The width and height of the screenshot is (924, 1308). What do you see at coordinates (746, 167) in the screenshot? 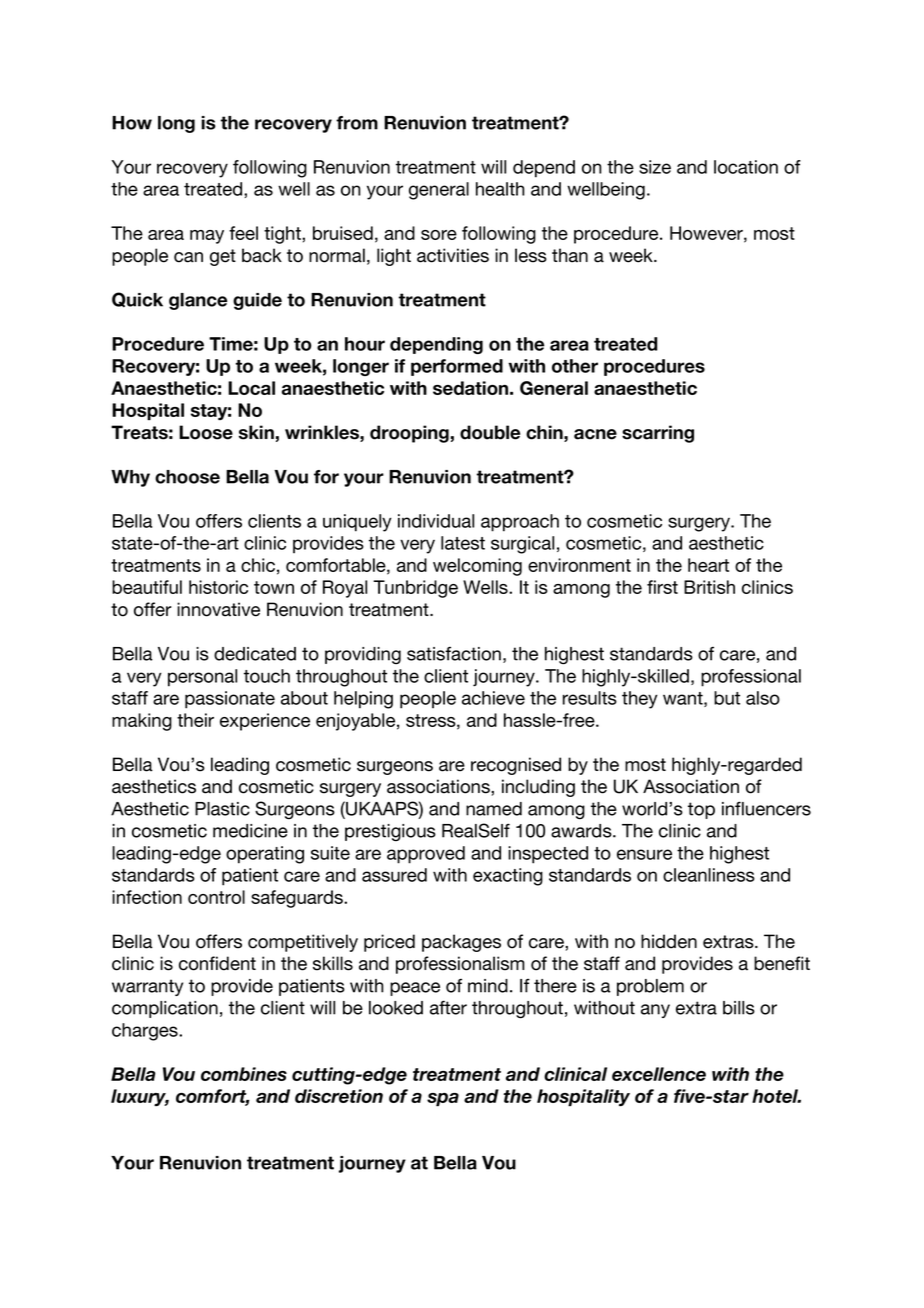
I see `location` at bounding box center [746, 167].
